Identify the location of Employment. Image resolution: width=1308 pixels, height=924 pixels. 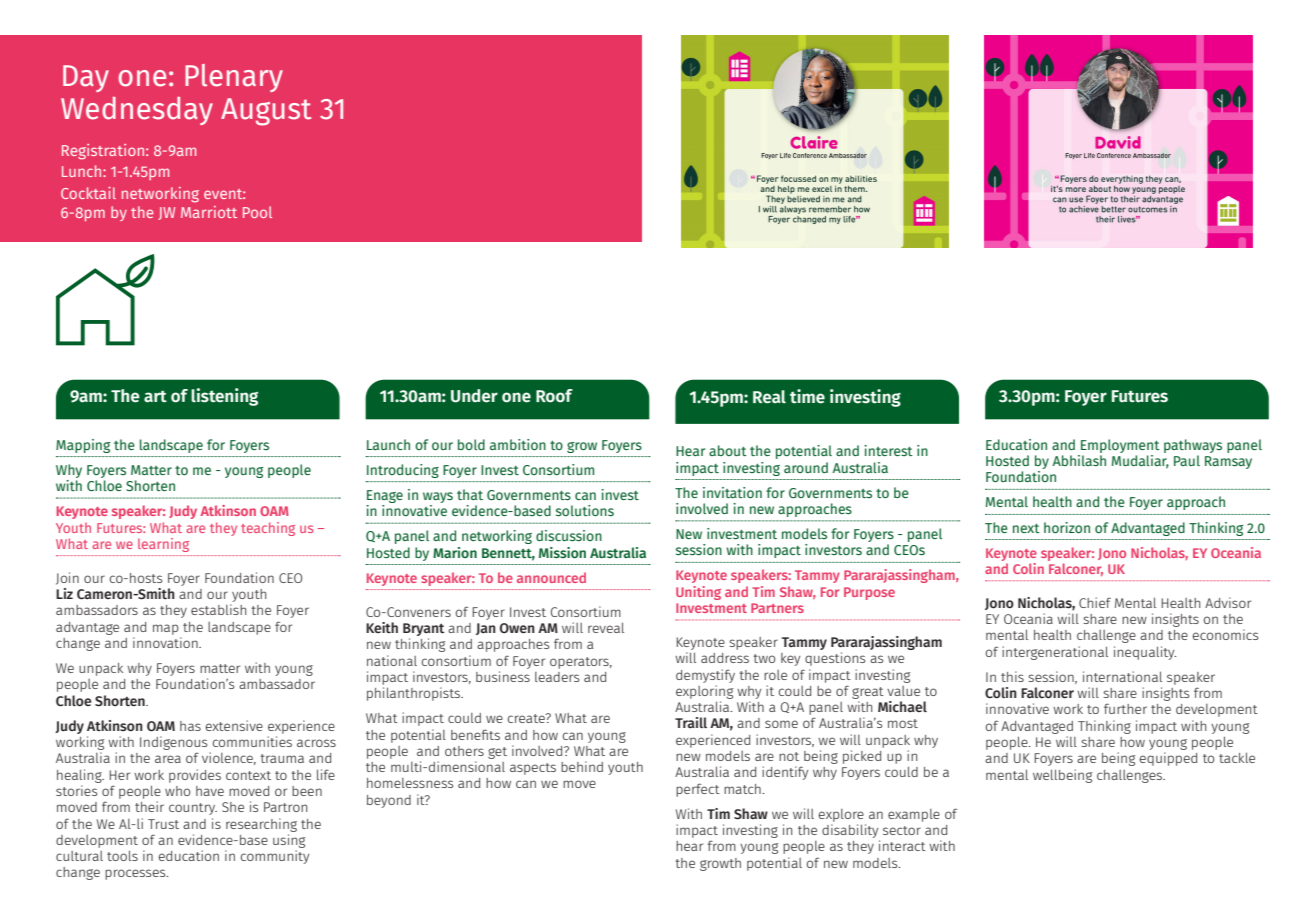
(1120, 446).
